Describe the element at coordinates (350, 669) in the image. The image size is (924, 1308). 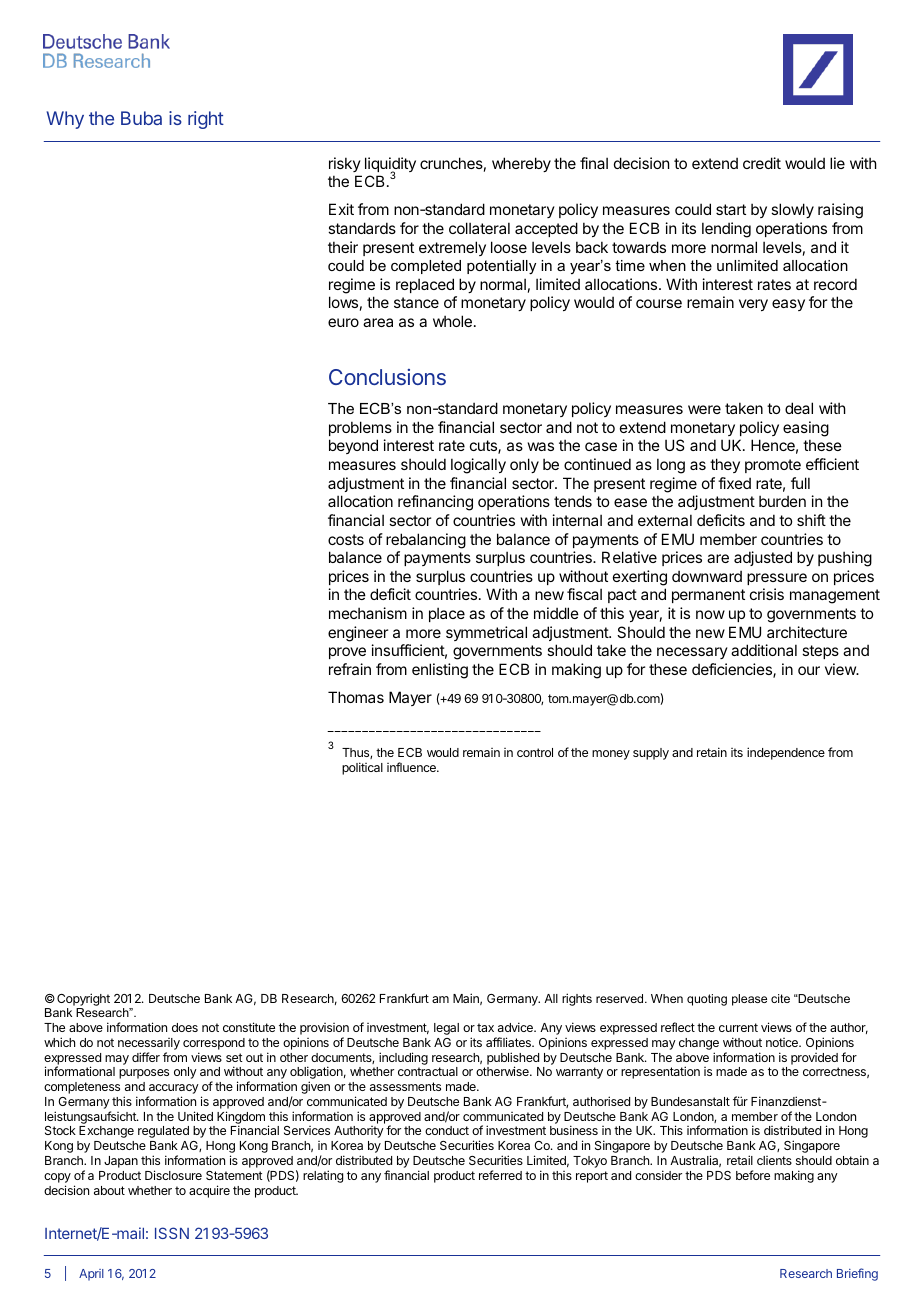
I see `refrain` at that location.
